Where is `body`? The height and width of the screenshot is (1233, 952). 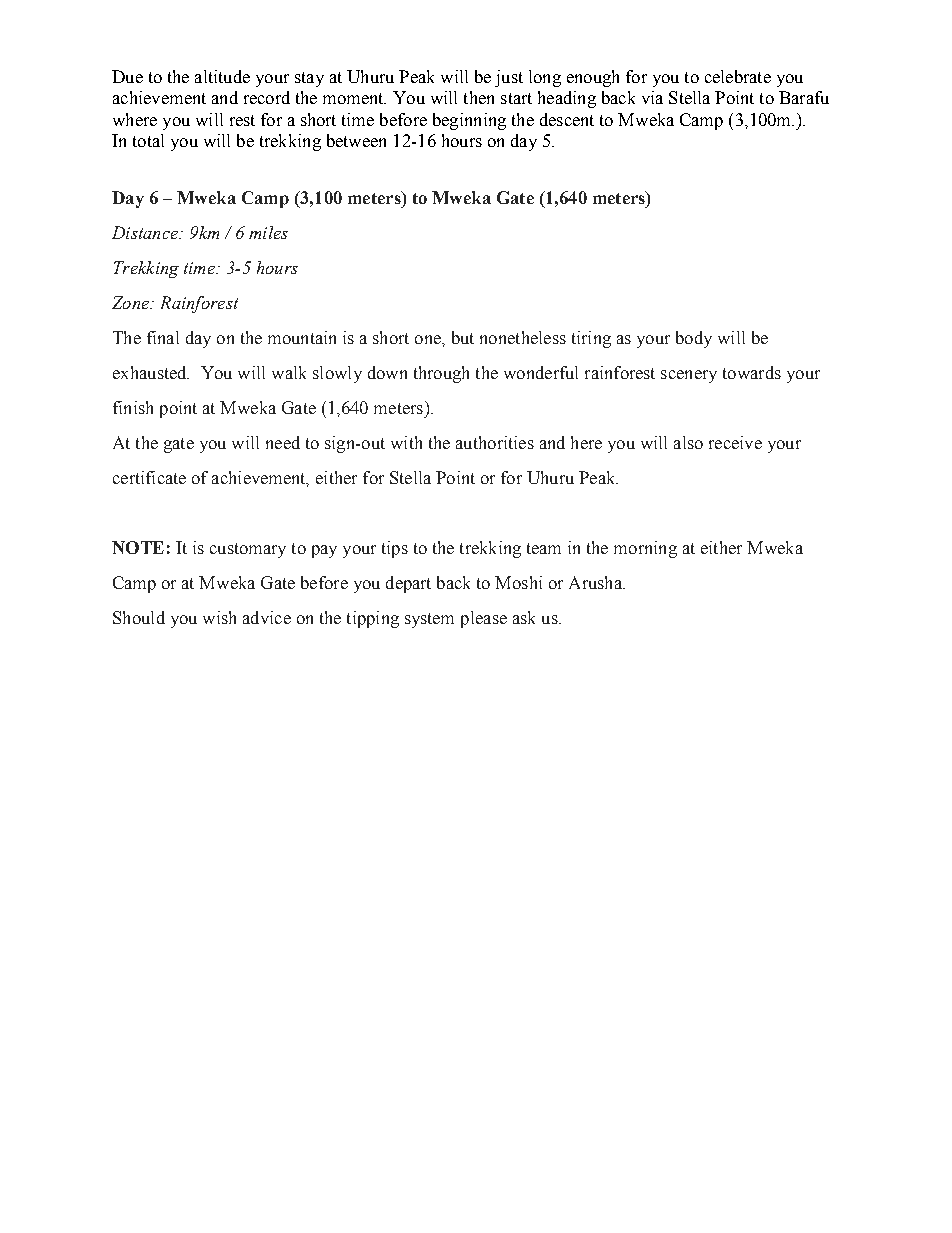
body is located at coordinates (694, 339).
